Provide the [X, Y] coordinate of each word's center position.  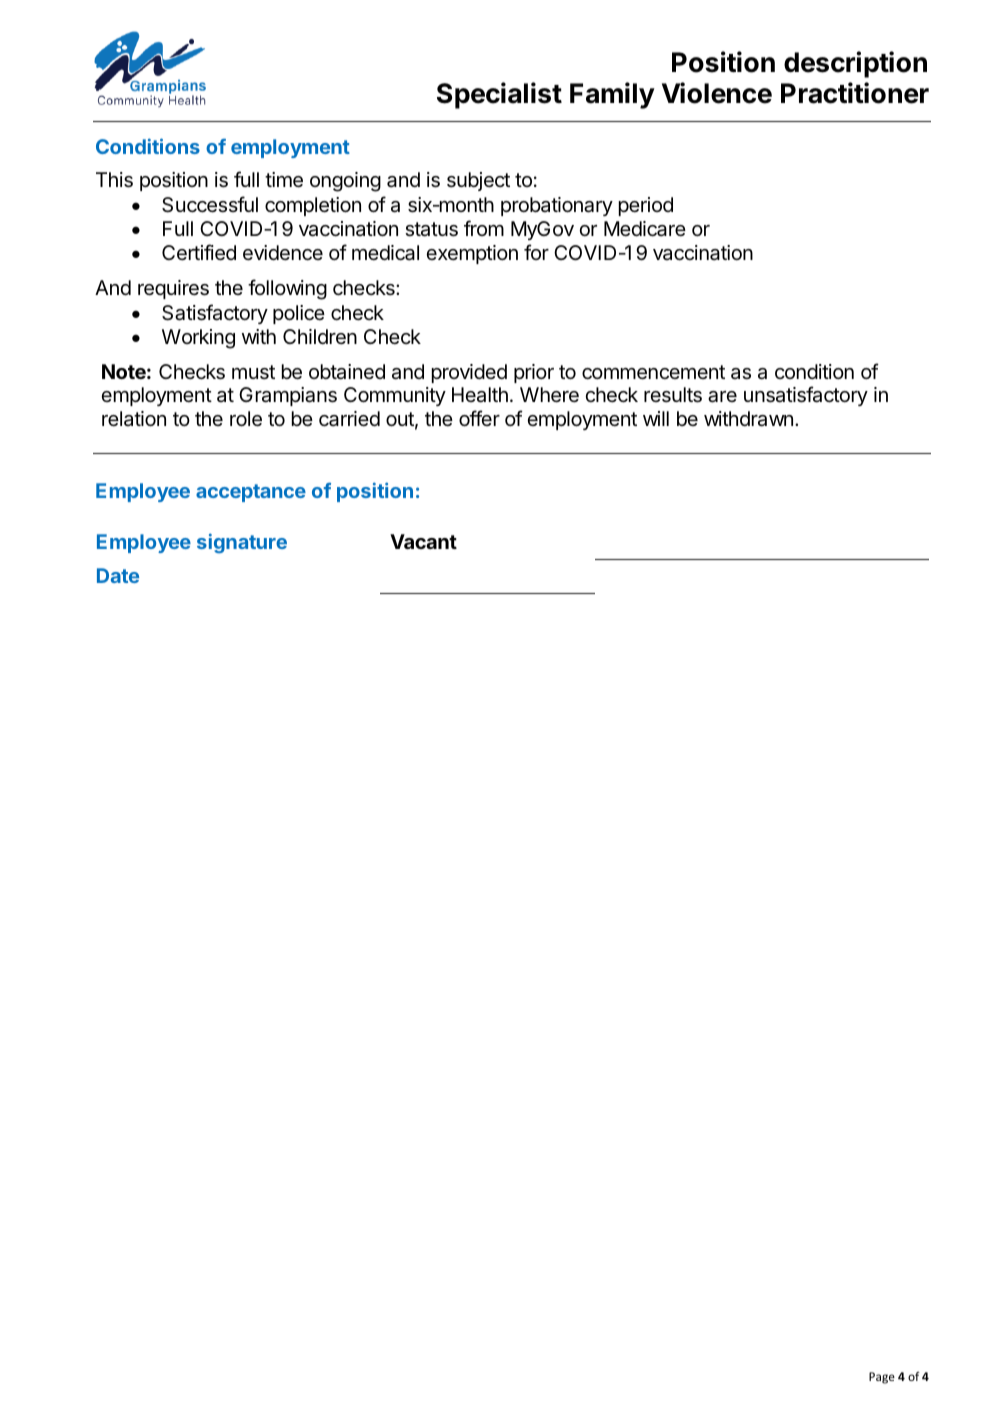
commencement [653, 372]
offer [479, 418]
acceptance [251, 493]
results [673, 395]
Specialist [499, 95]
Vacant [423, 541]
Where [549, 395]
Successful [210, 204]
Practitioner [855, 93]
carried [349, 419]
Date [118, 575]
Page [882, 1378]
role [246, 419]
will [656, 418]
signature [242, 543]
